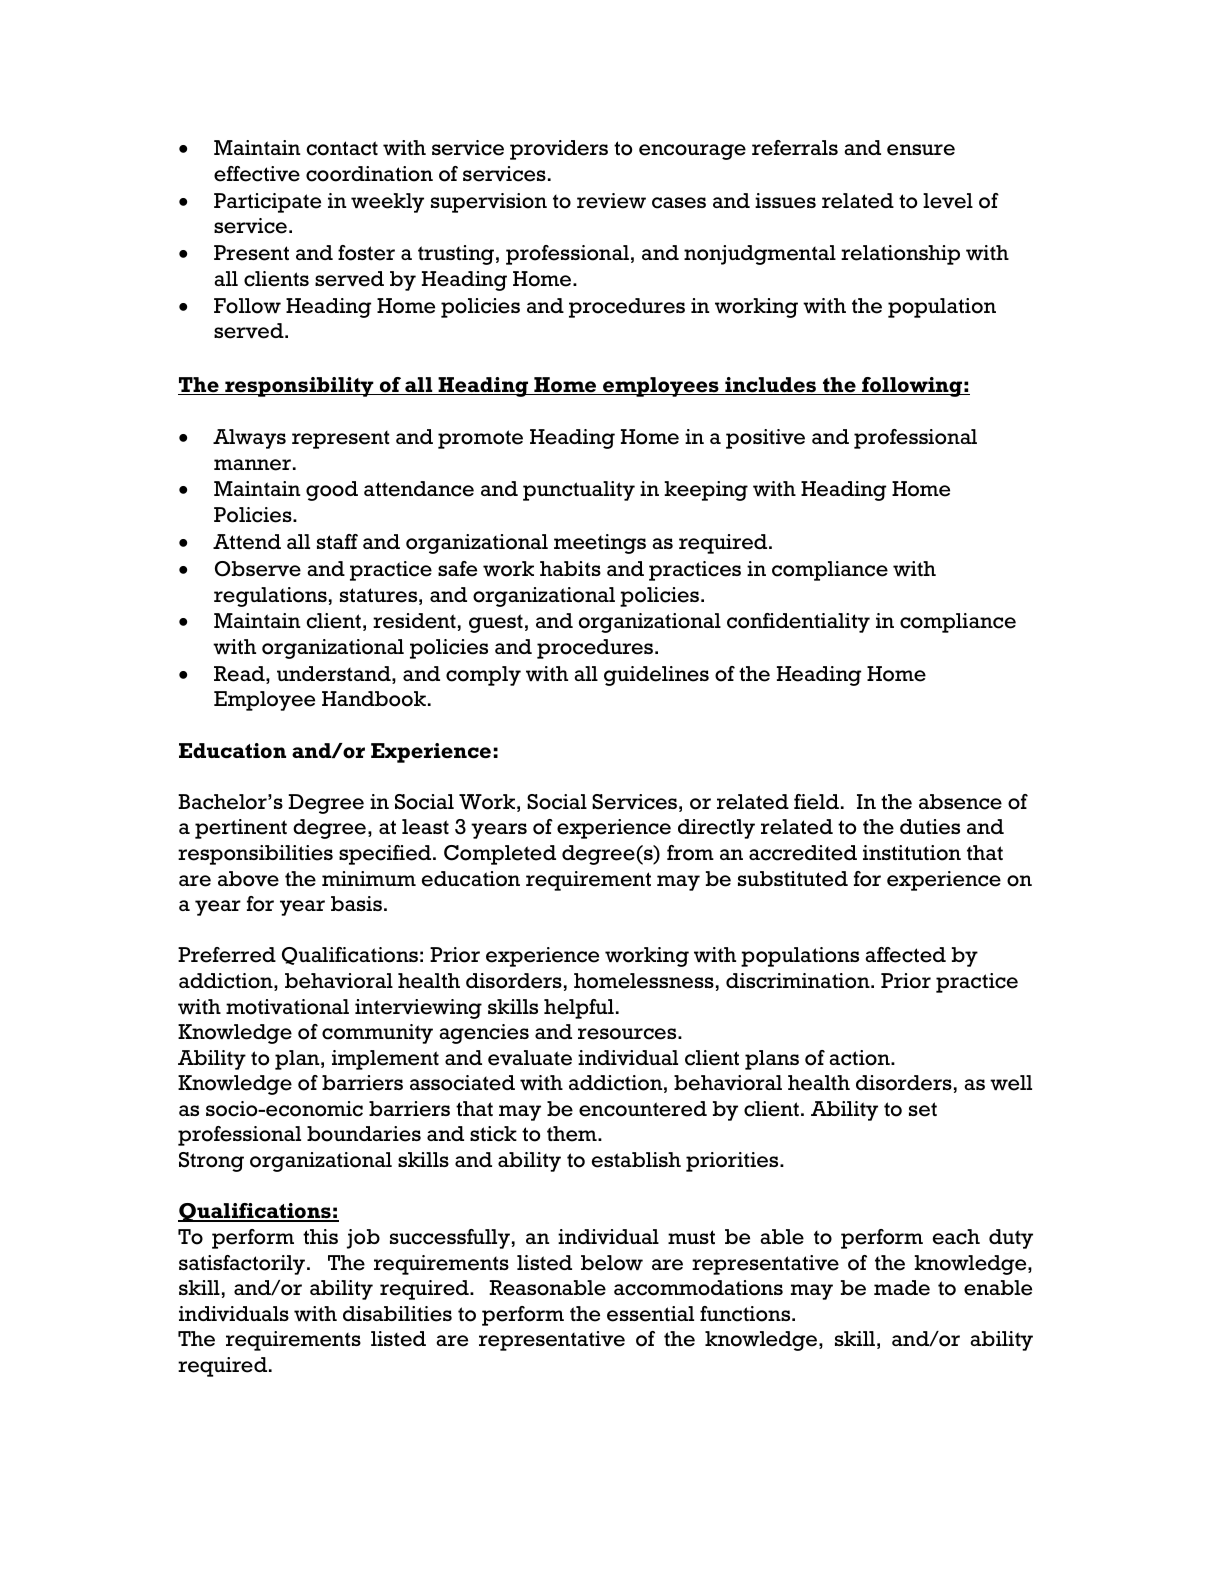 The image size is (1212, 1569). What do you see at coordinates (267, 203) in the document?
I see `Participate` at bounding box center [267, 203].
